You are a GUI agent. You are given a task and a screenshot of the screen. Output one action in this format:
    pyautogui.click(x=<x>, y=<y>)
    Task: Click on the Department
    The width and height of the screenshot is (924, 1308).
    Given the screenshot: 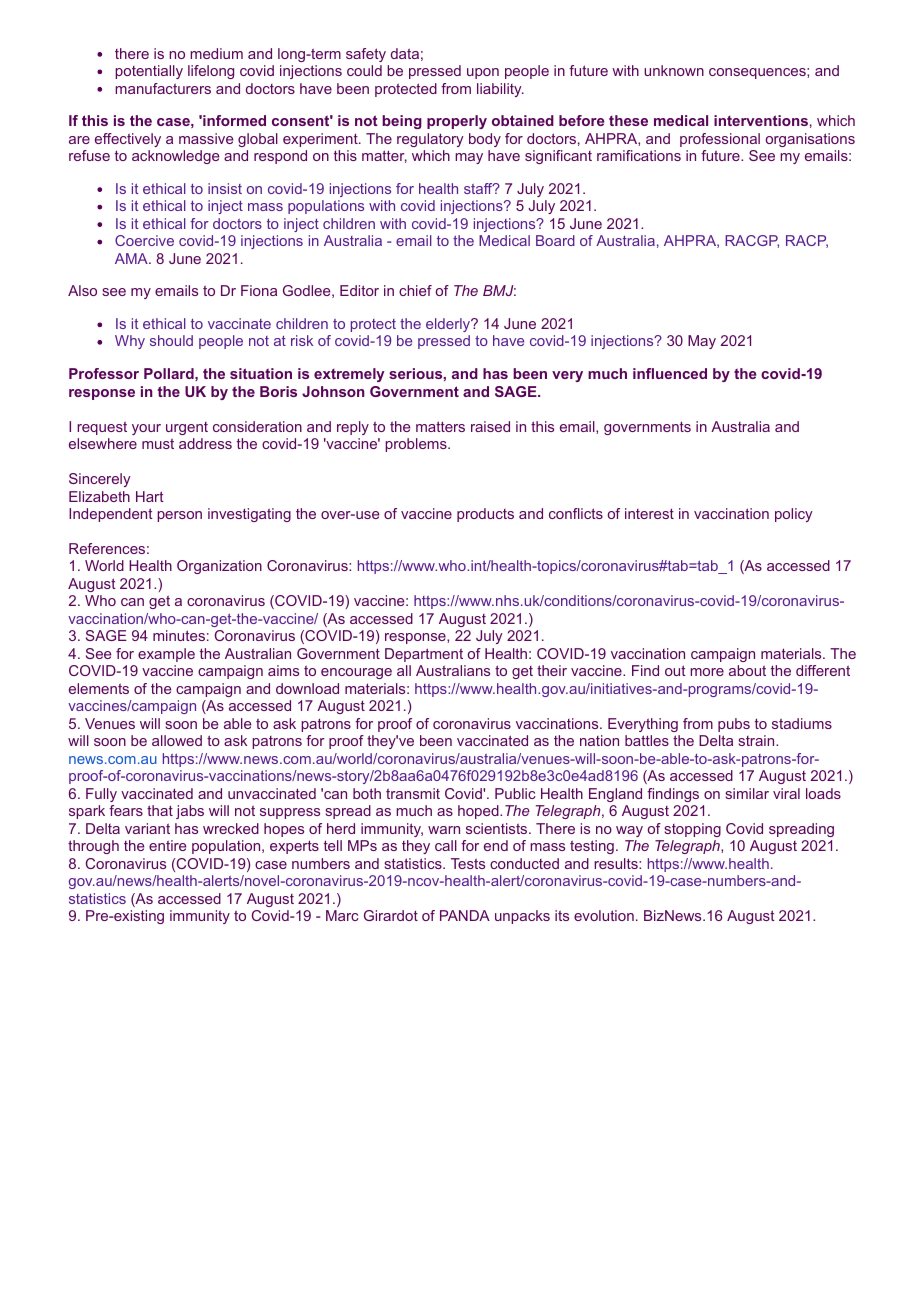 What is the action you would take?
    pyautogui.click(x=424, y=655)
